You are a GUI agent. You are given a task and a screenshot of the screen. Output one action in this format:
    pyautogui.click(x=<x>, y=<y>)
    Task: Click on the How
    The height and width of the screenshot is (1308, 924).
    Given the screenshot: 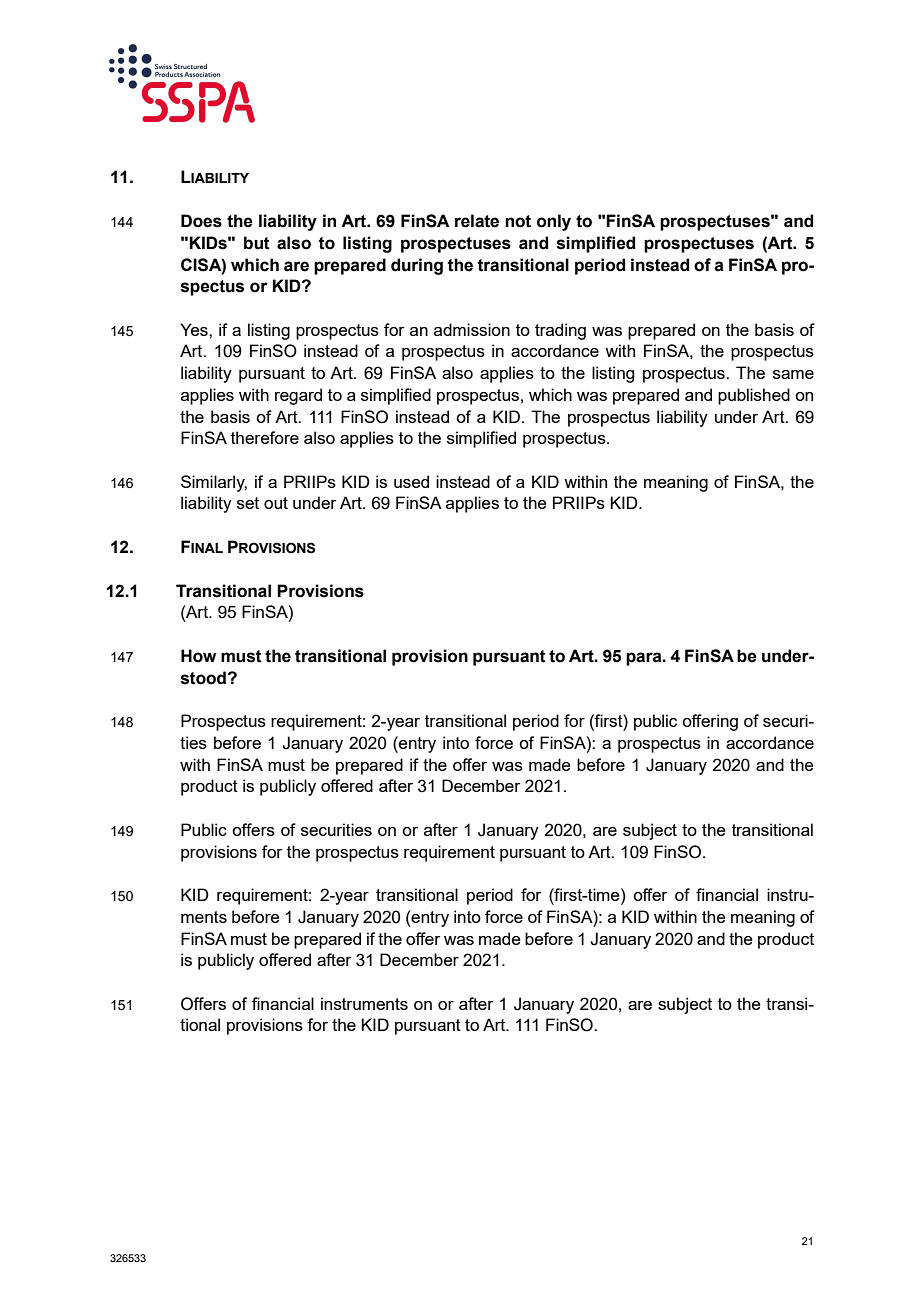 What is the action you would take?
    pyautogui.click(x=199, y=656)
